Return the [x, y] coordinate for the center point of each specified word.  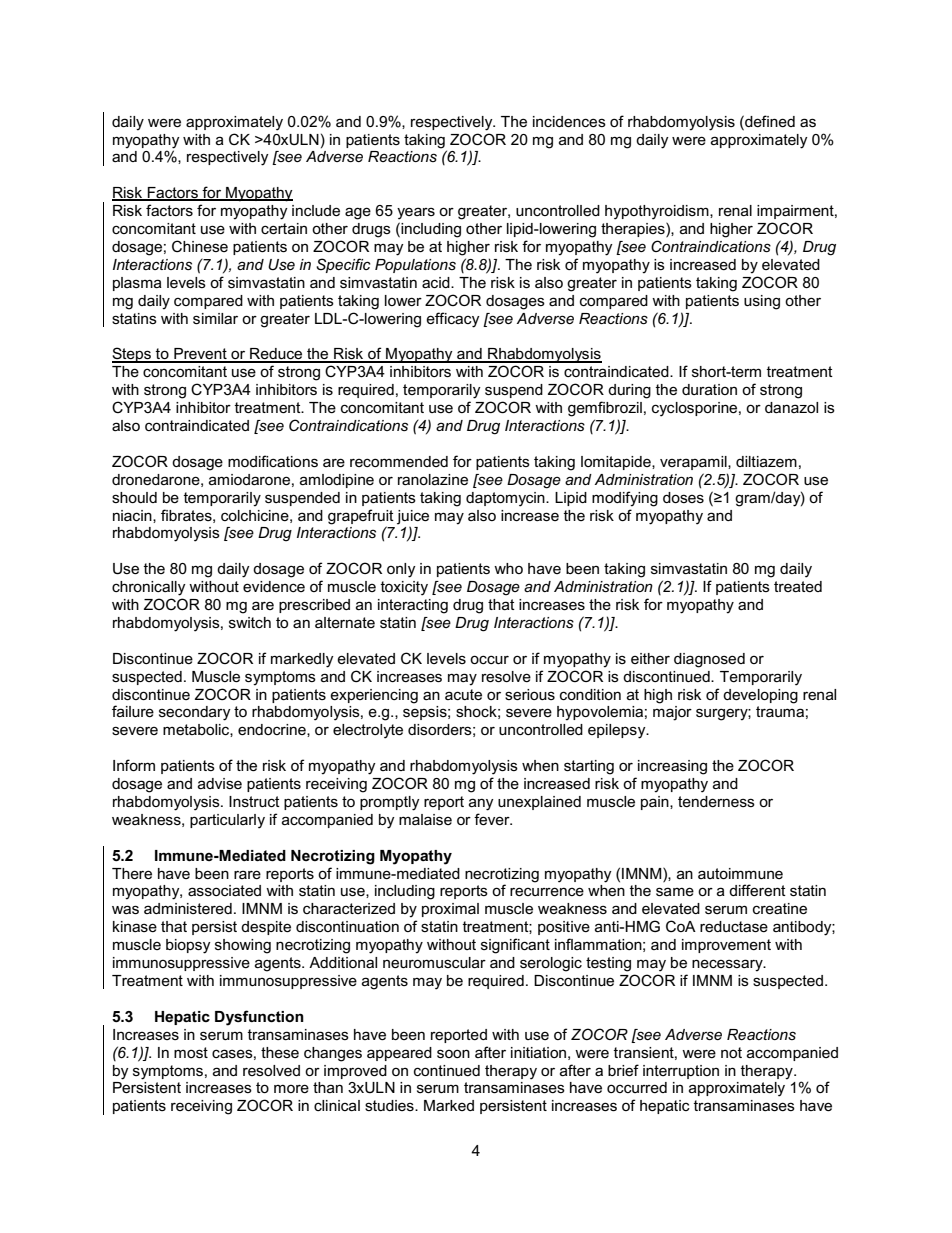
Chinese [200, 246]
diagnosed [709, 660]
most [191, 1052]
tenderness [716, 801]
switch [250, 622]
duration [709, 389]
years [416, 213]
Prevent [200, 355]
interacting [413, 606]
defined [769, 121]
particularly [227, 821]
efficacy [453, 320]
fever [493, 819]
